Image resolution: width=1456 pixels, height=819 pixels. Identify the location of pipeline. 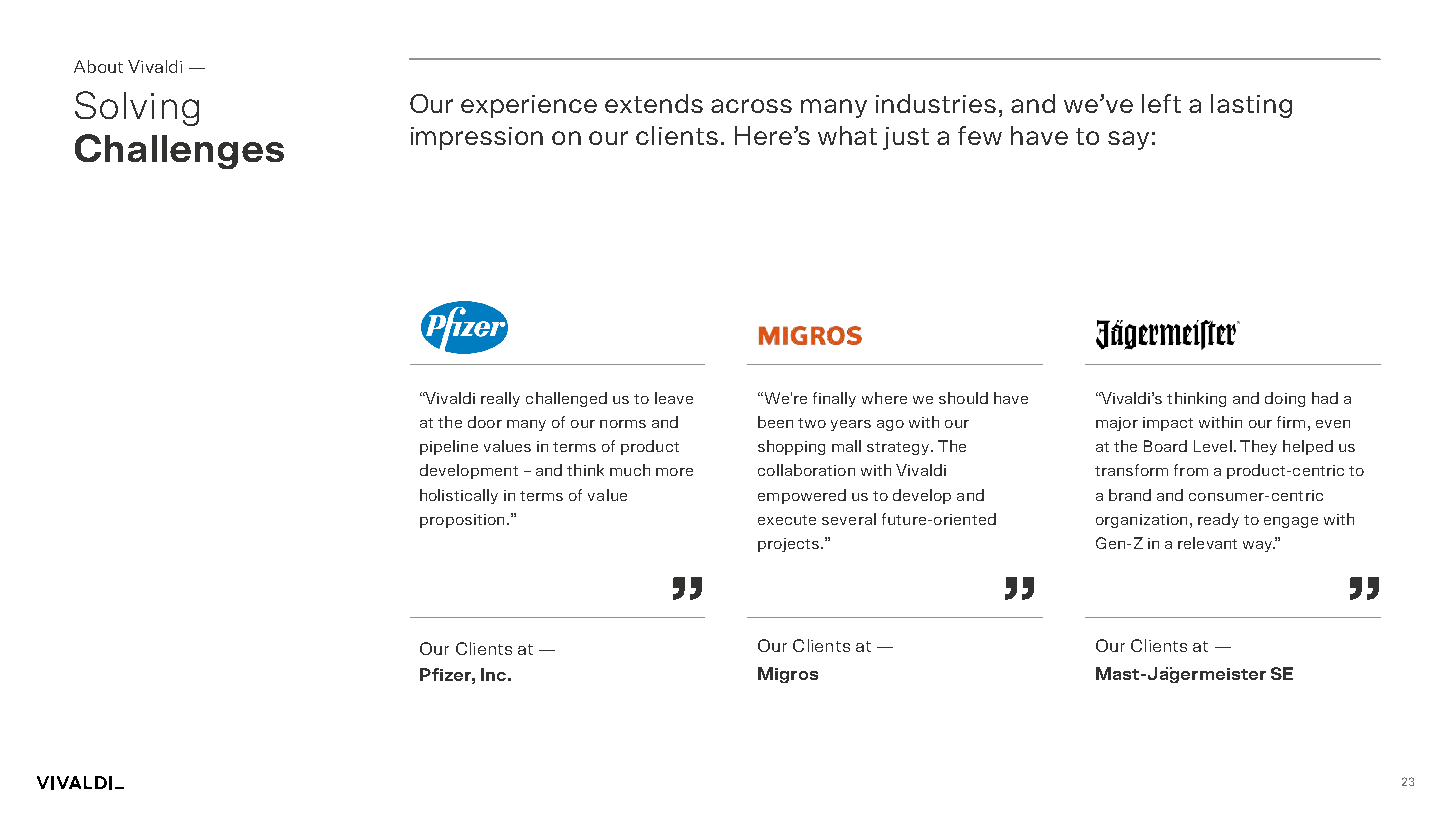
(449, 447).
